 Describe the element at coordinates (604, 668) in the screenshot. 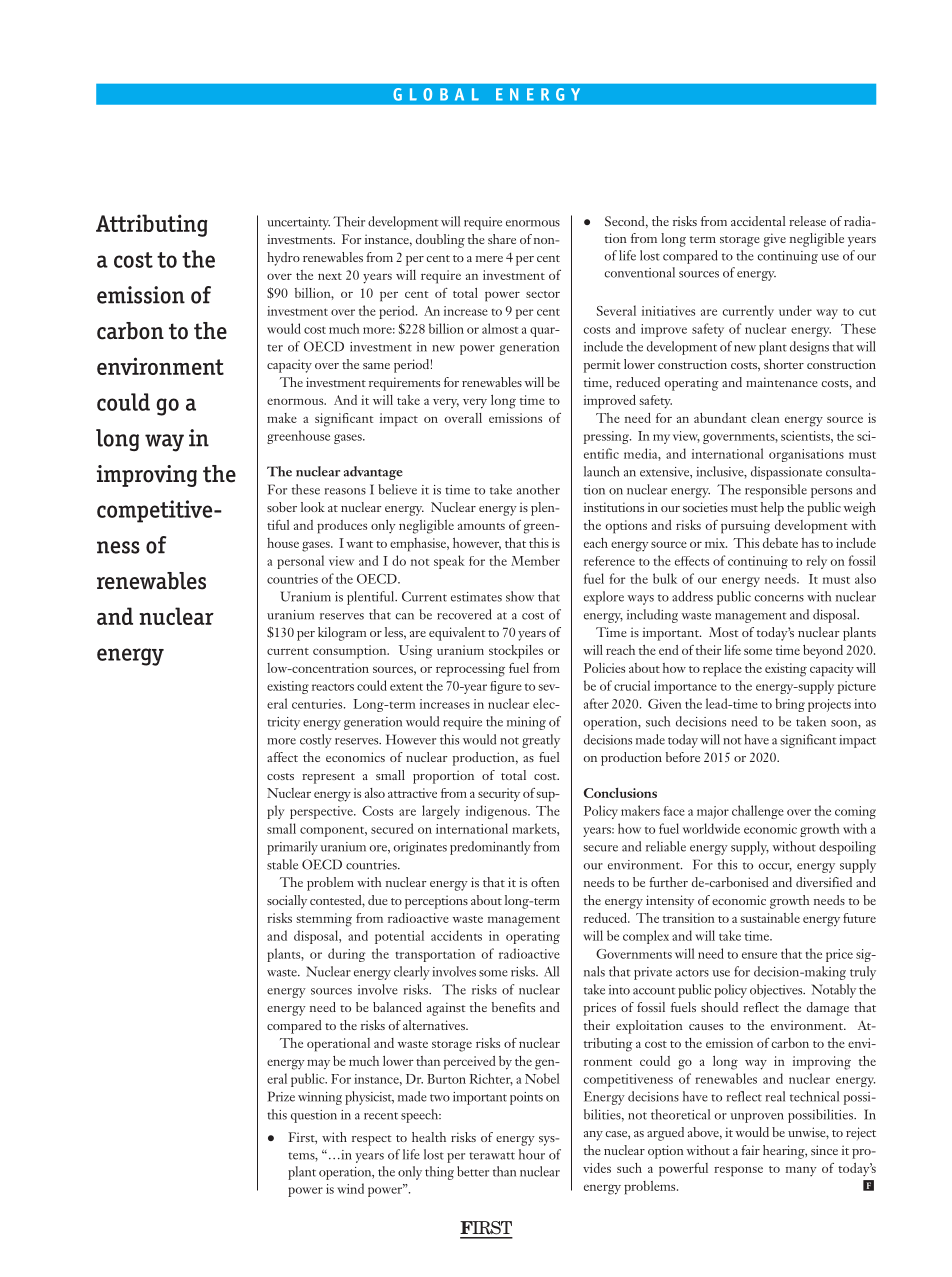

I see `Policies` at that location.
